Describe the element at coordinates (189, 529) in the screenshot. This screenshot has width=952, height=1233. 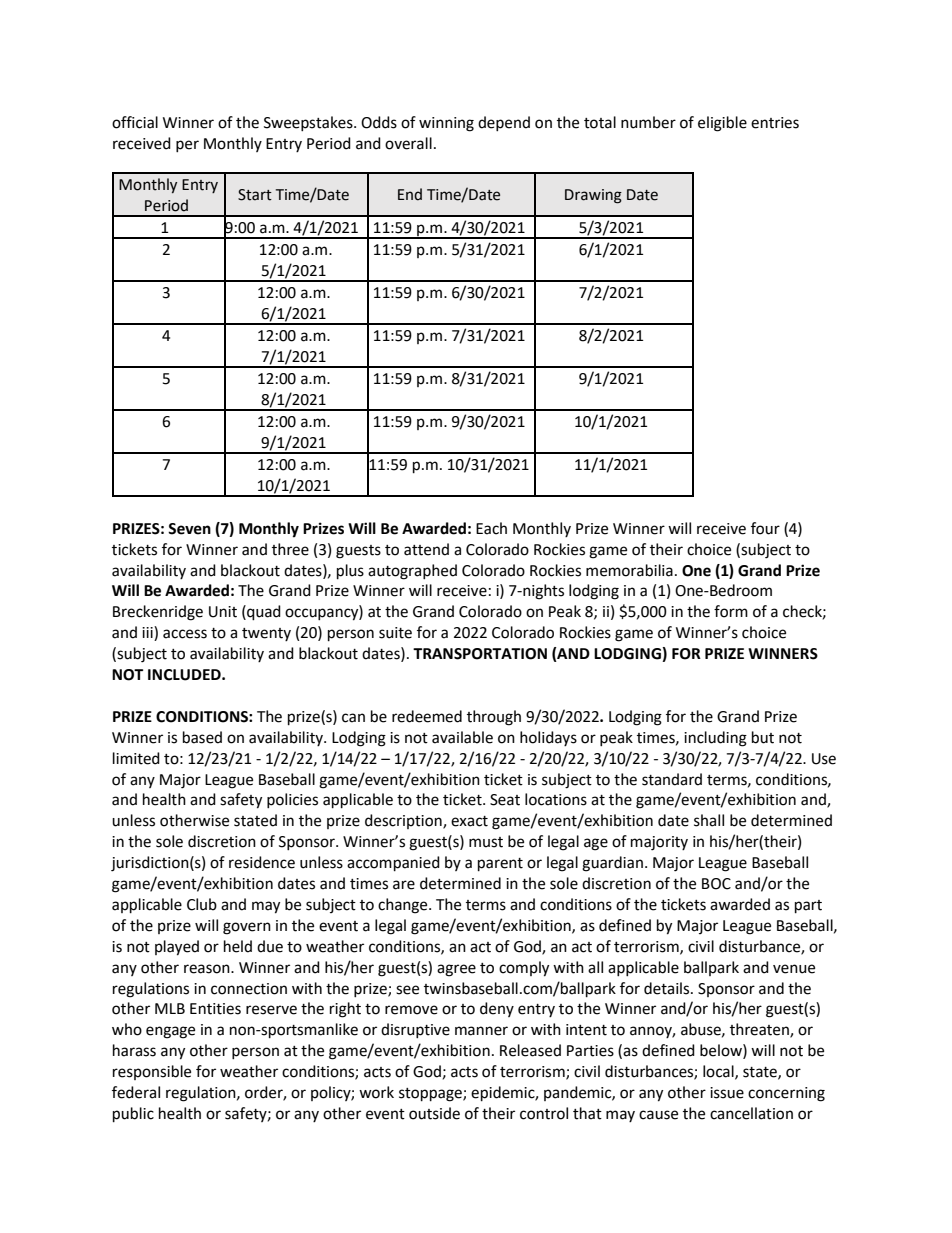
I see `Seven` at that location.
